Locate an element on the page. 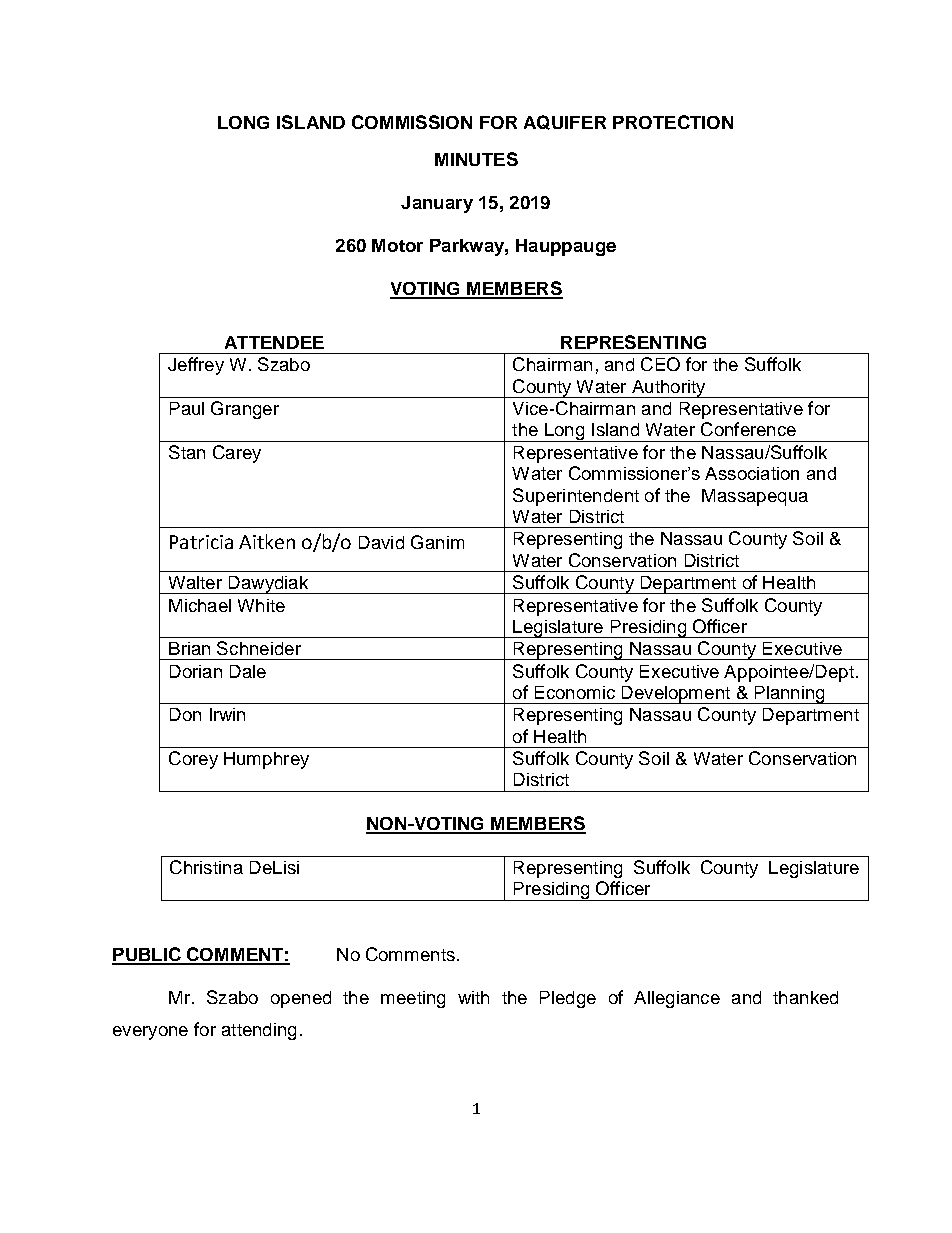  PROTECTION is located at coordinates (673, 122).
